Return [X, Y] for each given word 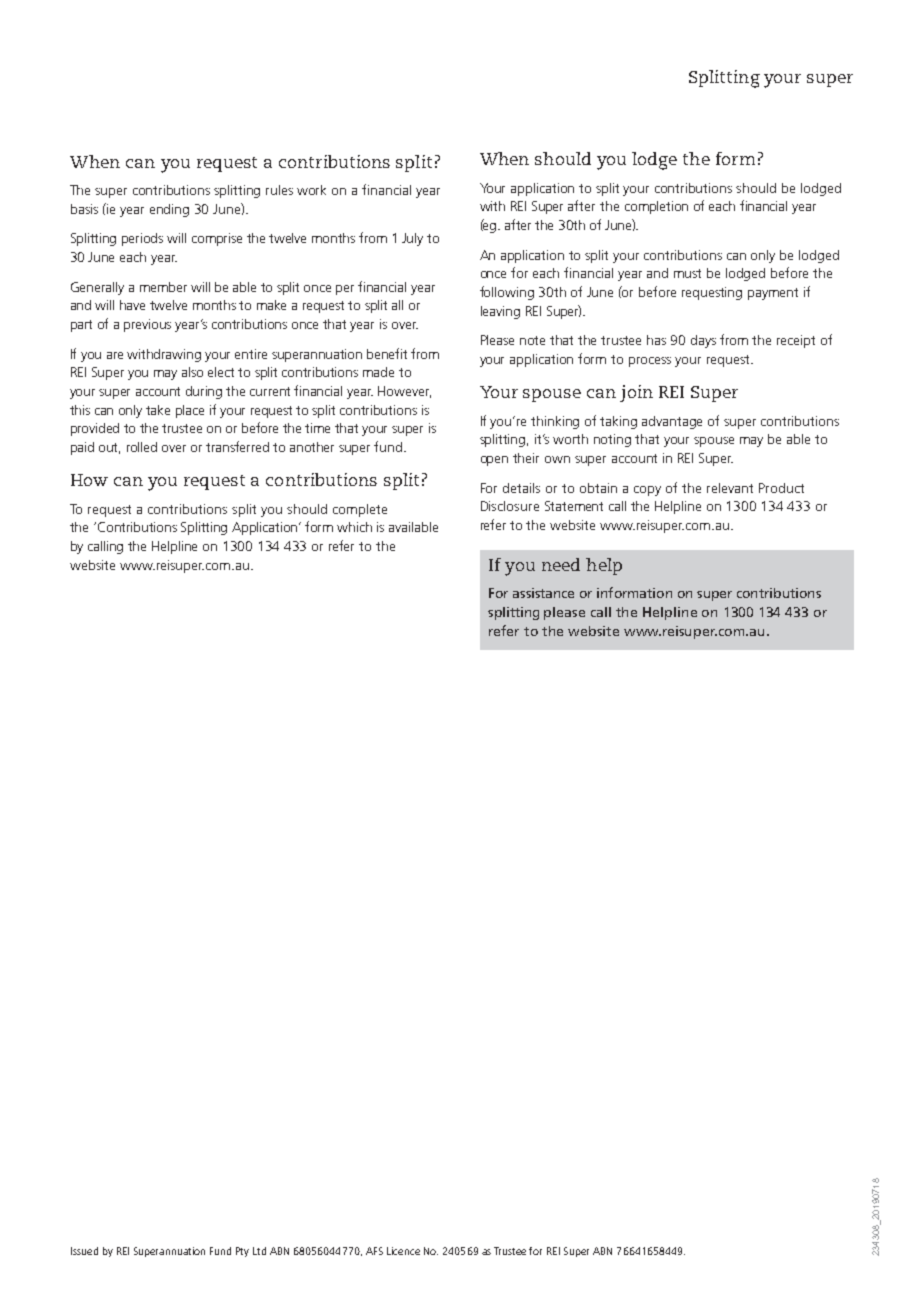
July [412, 239]
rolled [142, 447]
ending [169, 210]
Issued [84, 1251]
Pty [242, 1252]
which [354, 527]
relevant [730, 488]
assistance [543, 593]
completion [656, 207]
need [561, 564]
